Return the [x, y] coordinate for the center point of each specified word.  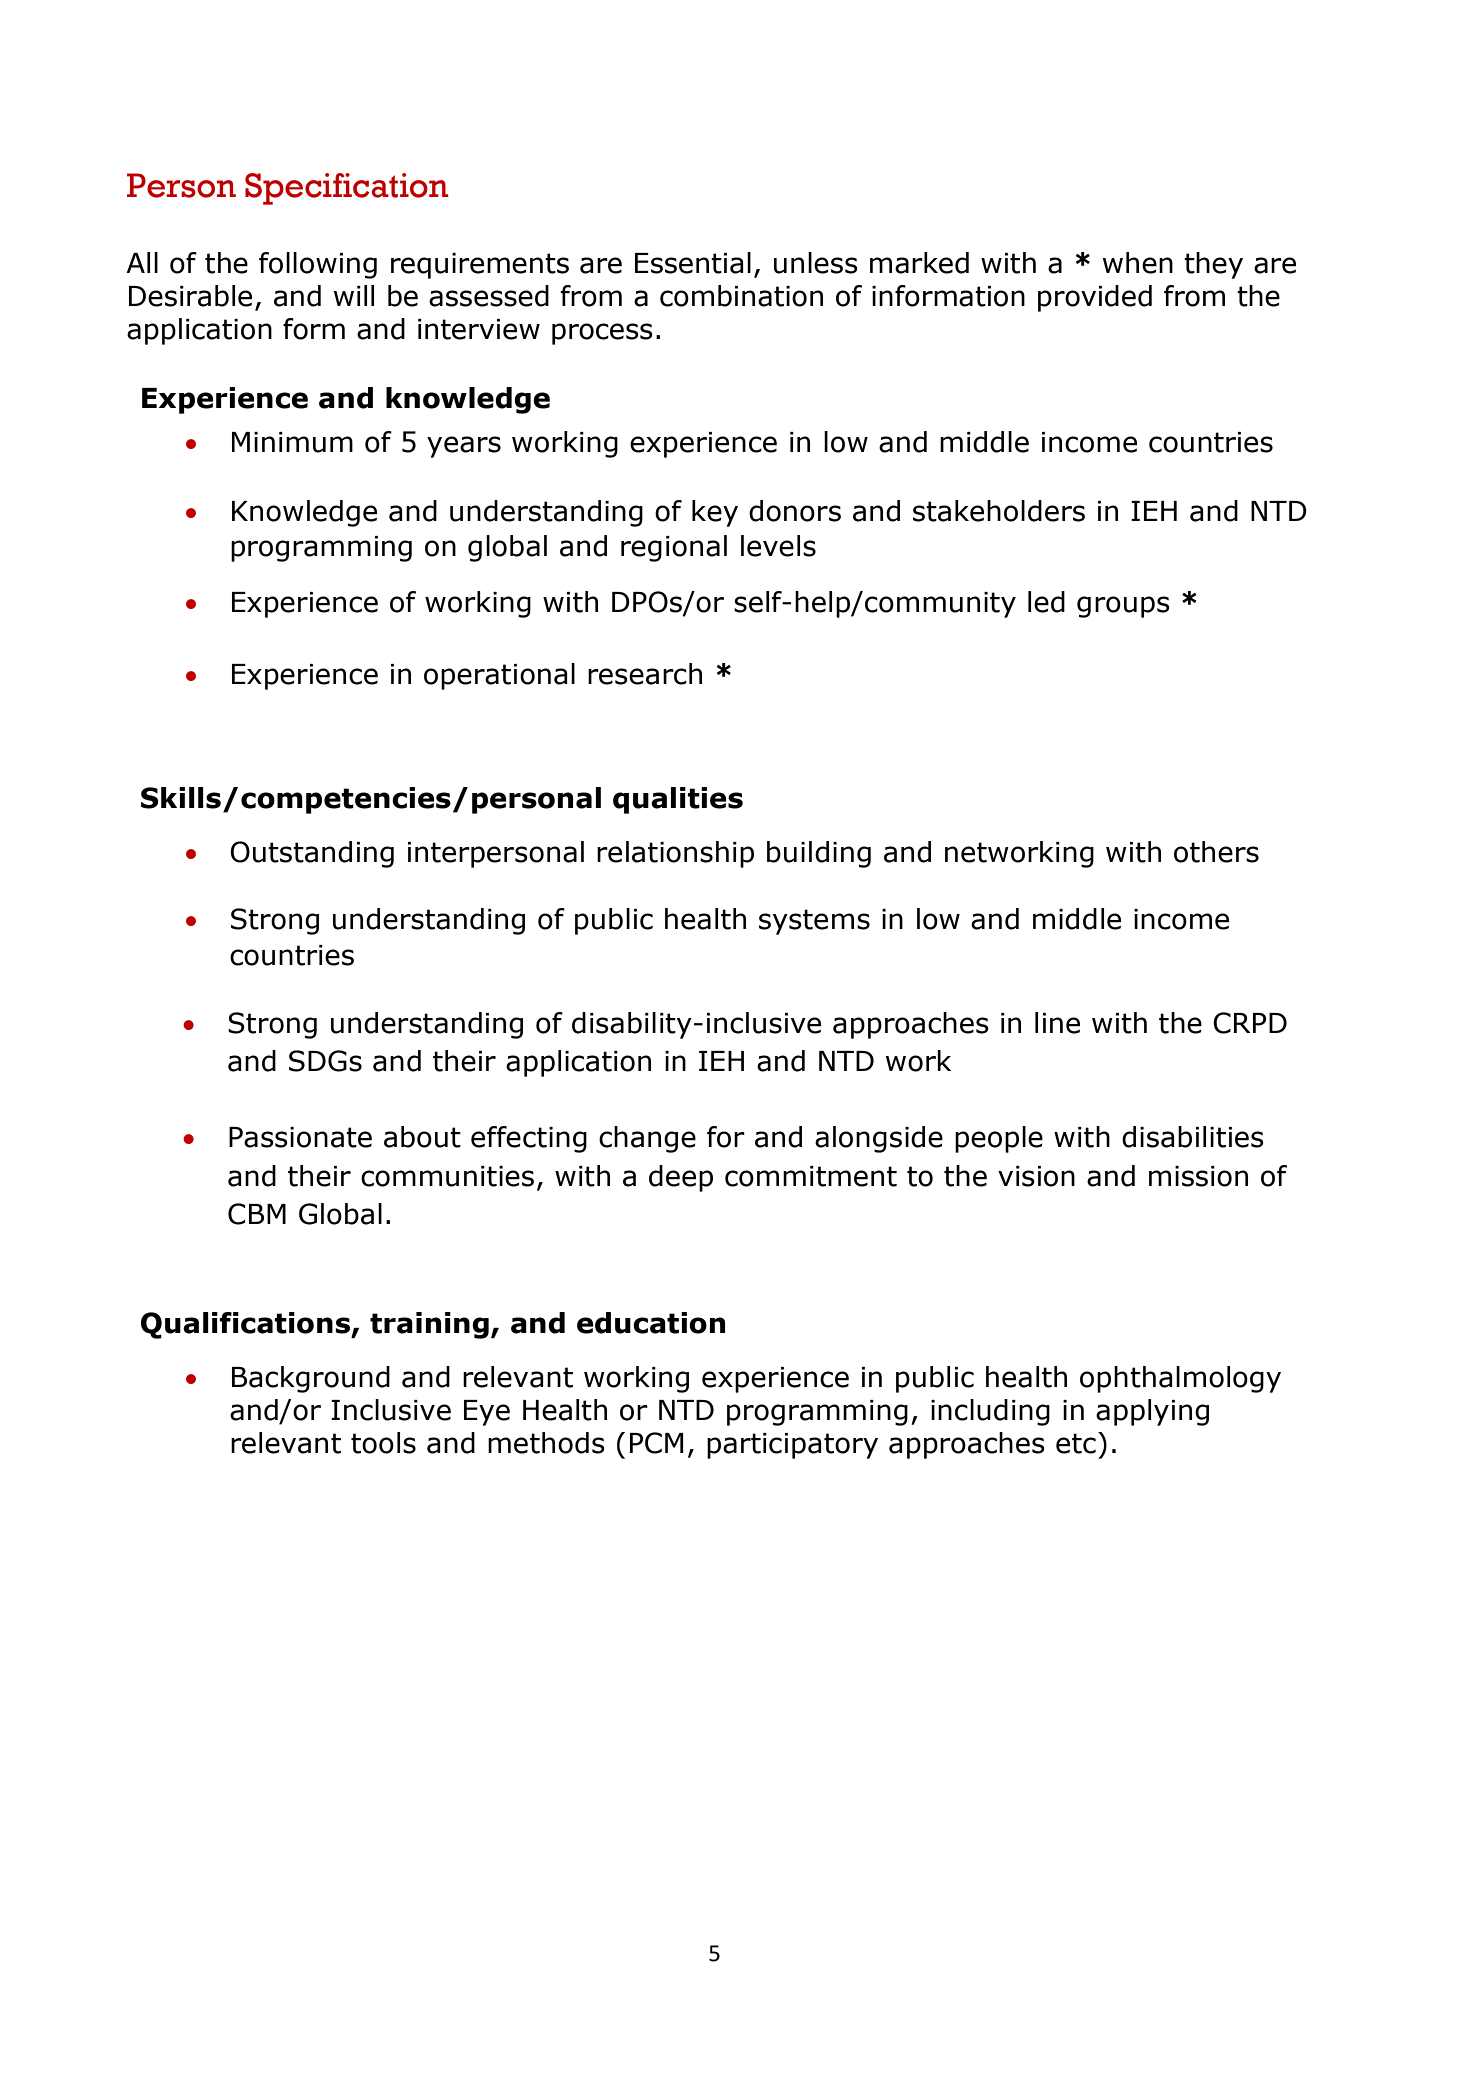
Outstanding [312, 854]
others [1216, 852]
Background [311, 1379]
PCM [657, 1443]
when [1138, 263]
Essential [693, 263]
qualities [678, 800]
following [318, 265]
